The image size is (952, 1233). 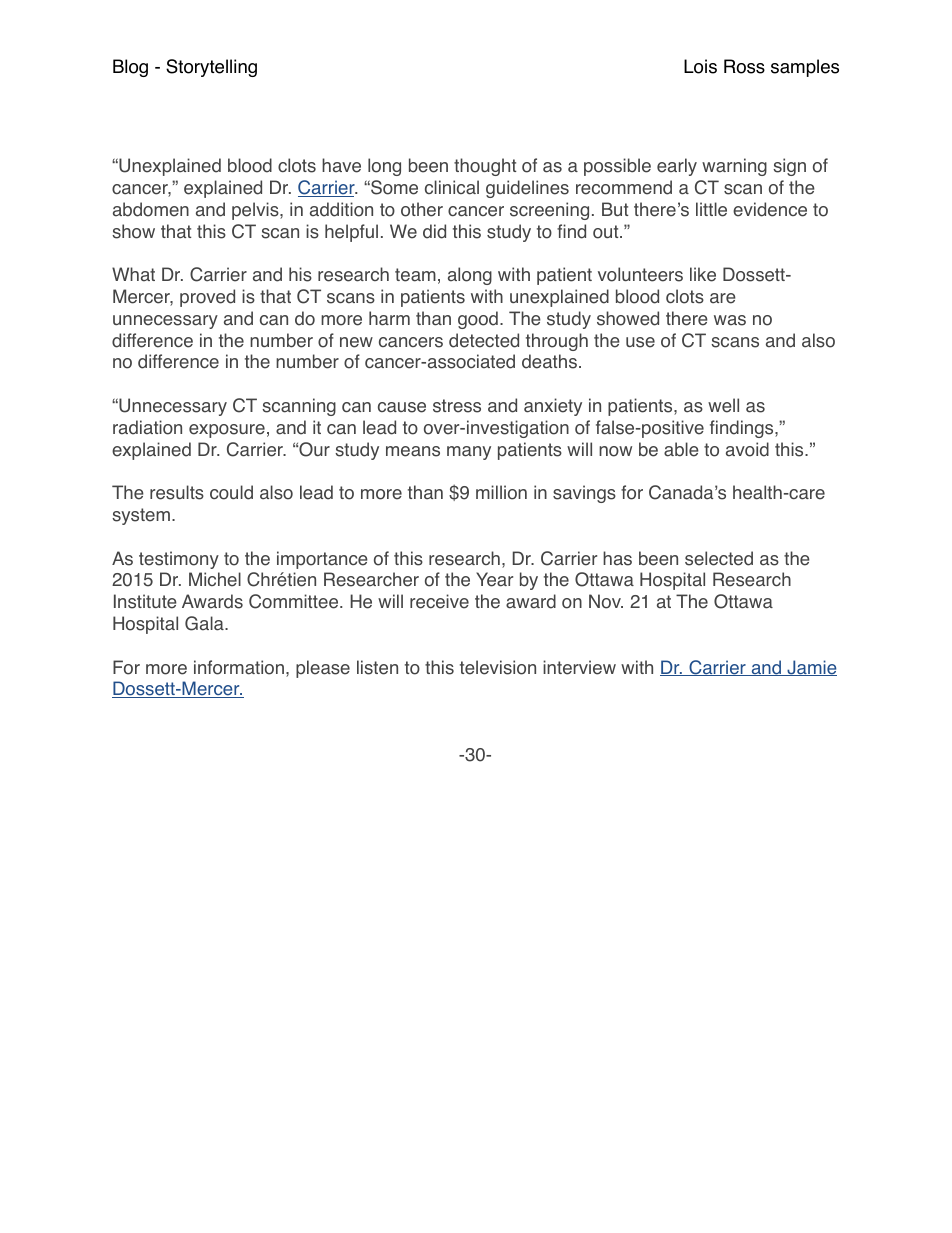 What do you see at coordinates (227, 431) in the image?
I see `exposure` at bounding box center [227, 431].
